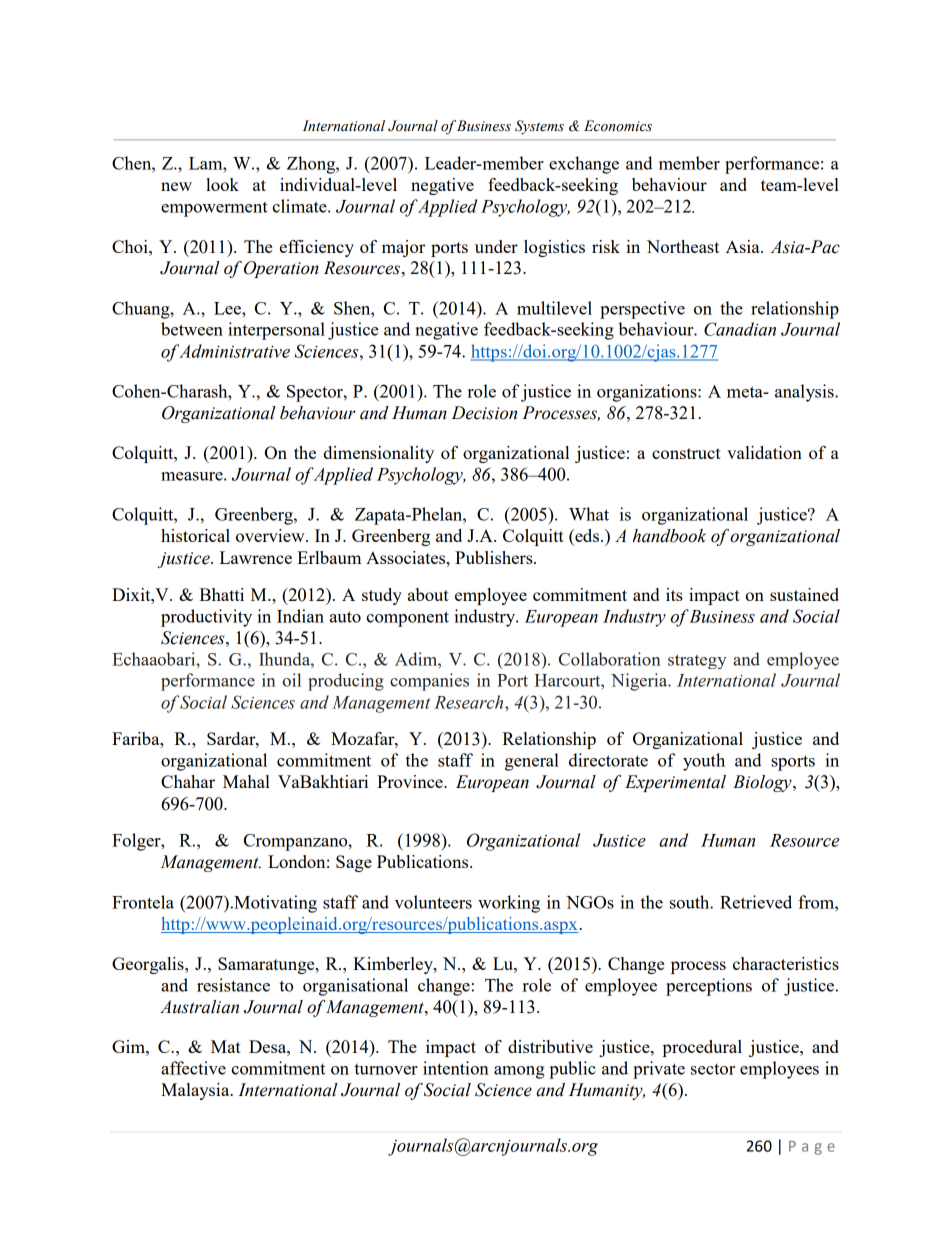  What do you see at coordinates (411, 781) in the page?
I see `Province` at bounding box center [411, 781].
